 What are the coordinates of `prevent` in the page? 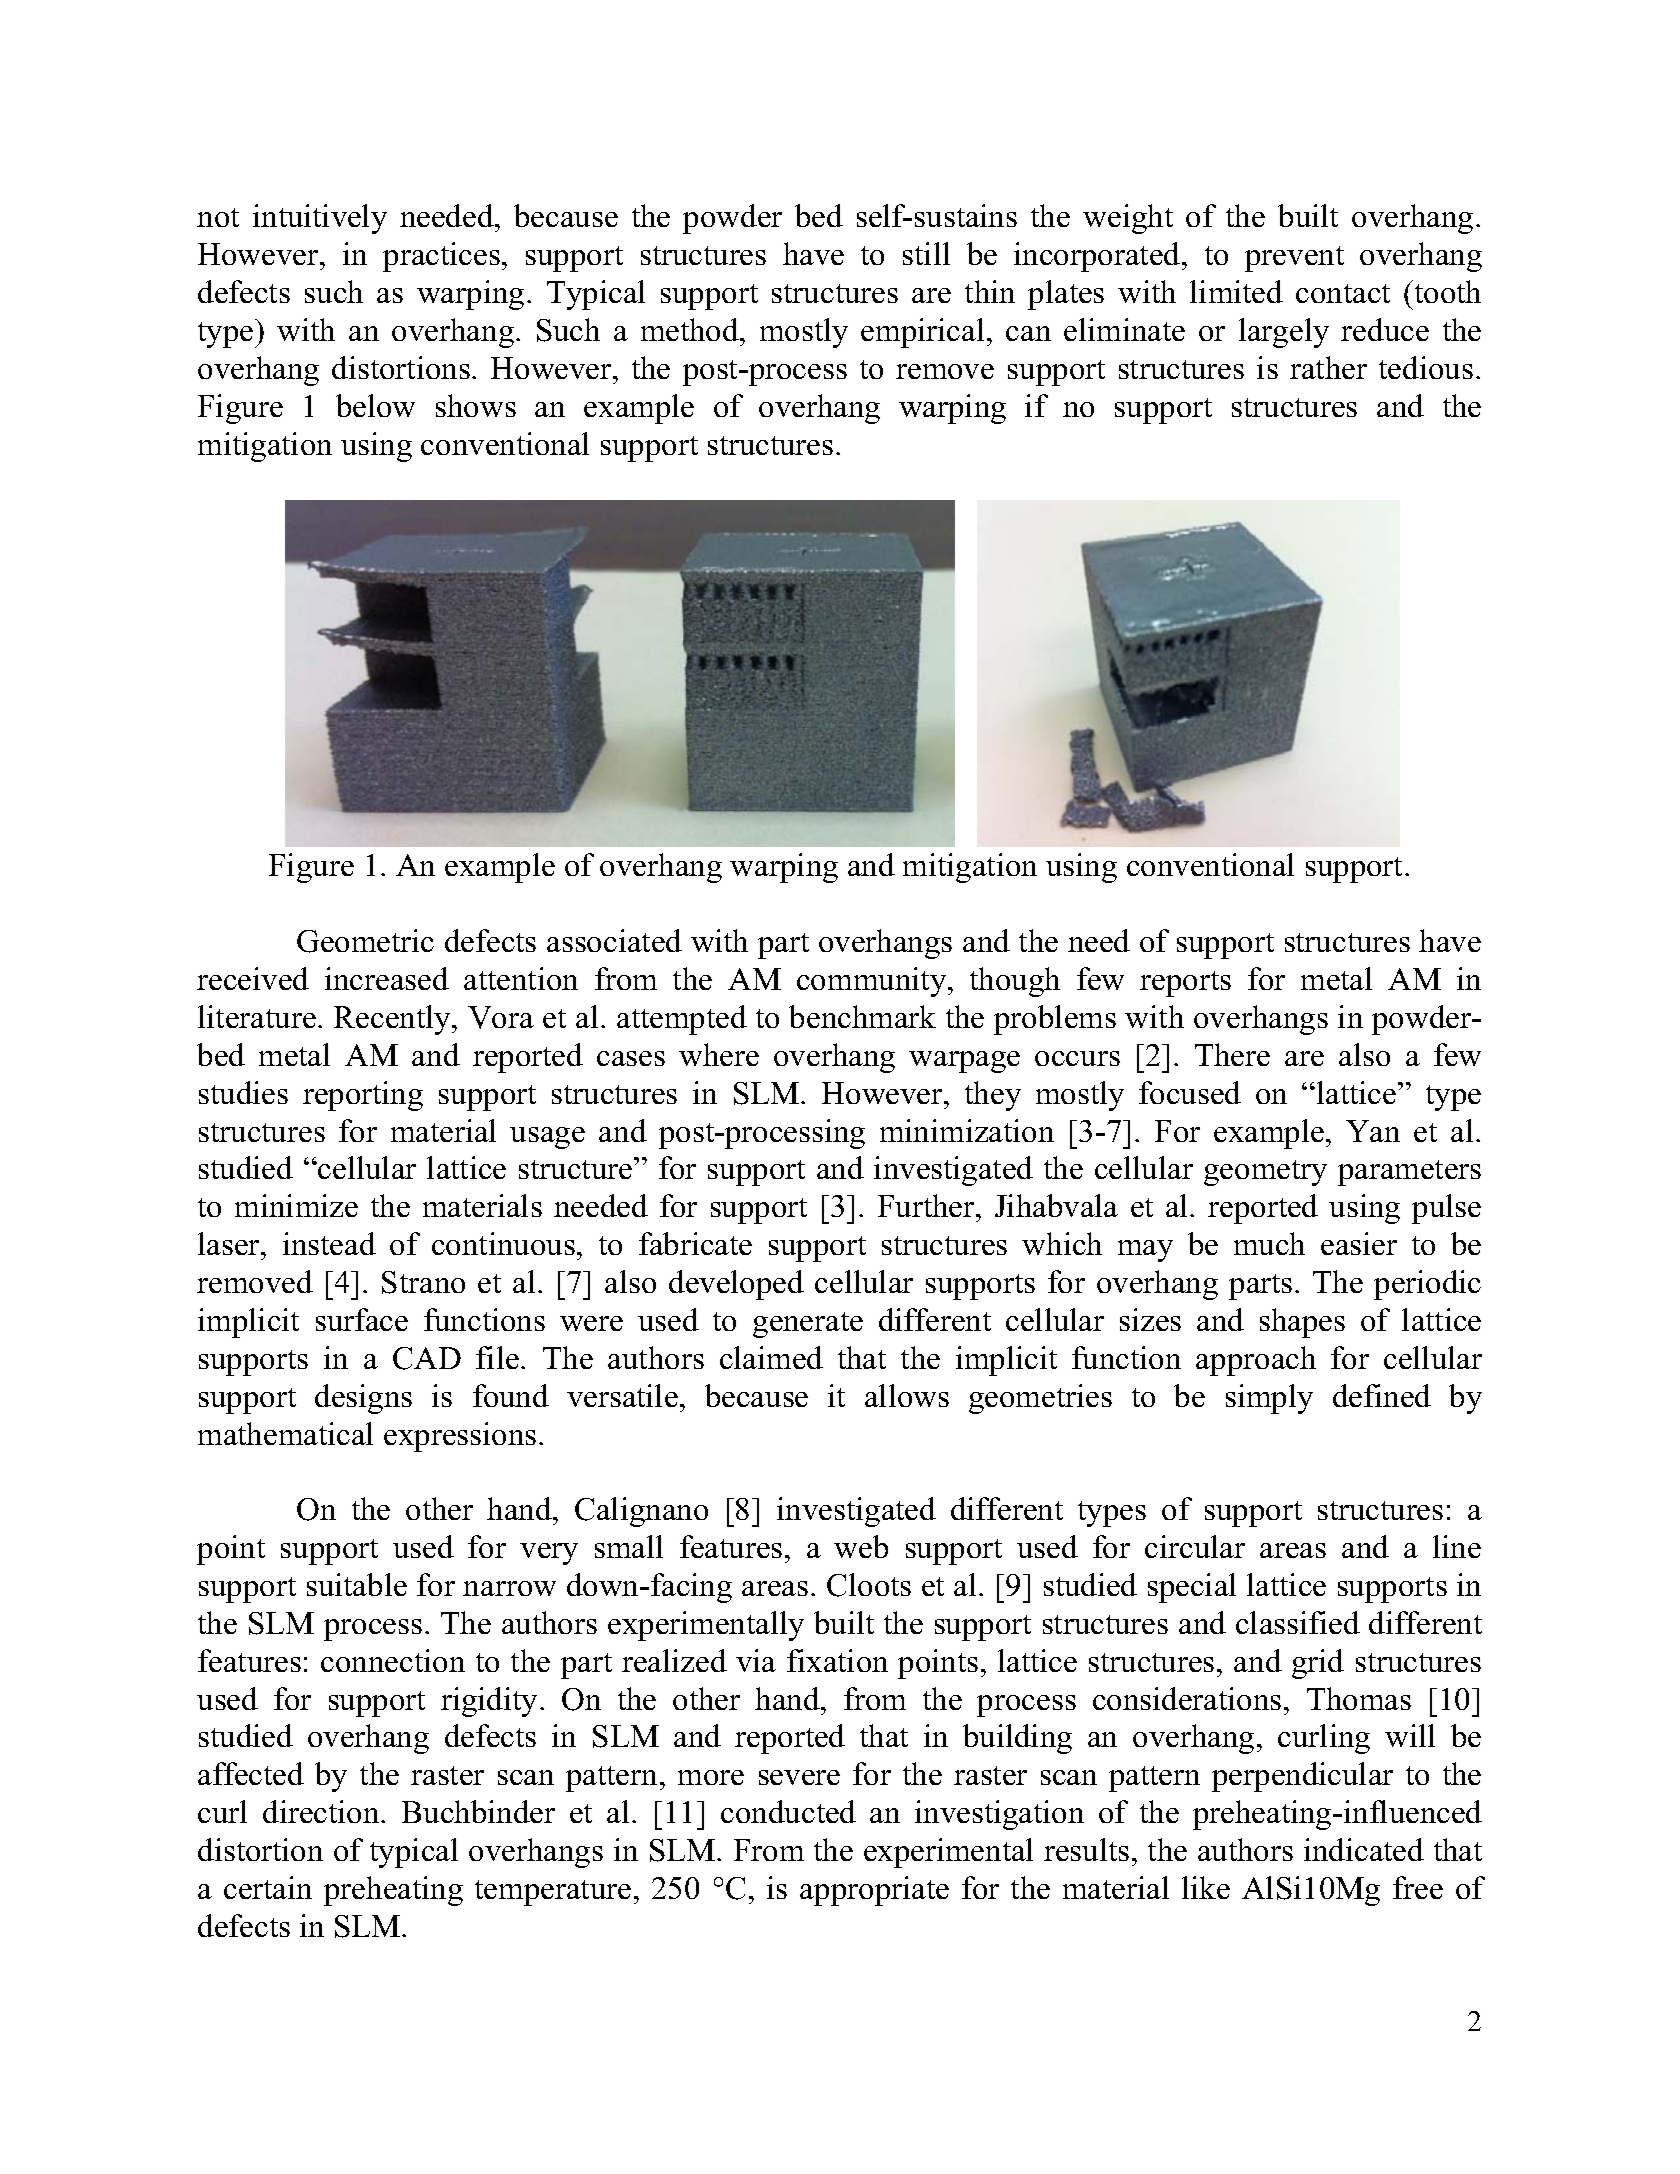 It's located at (1294, 259).
